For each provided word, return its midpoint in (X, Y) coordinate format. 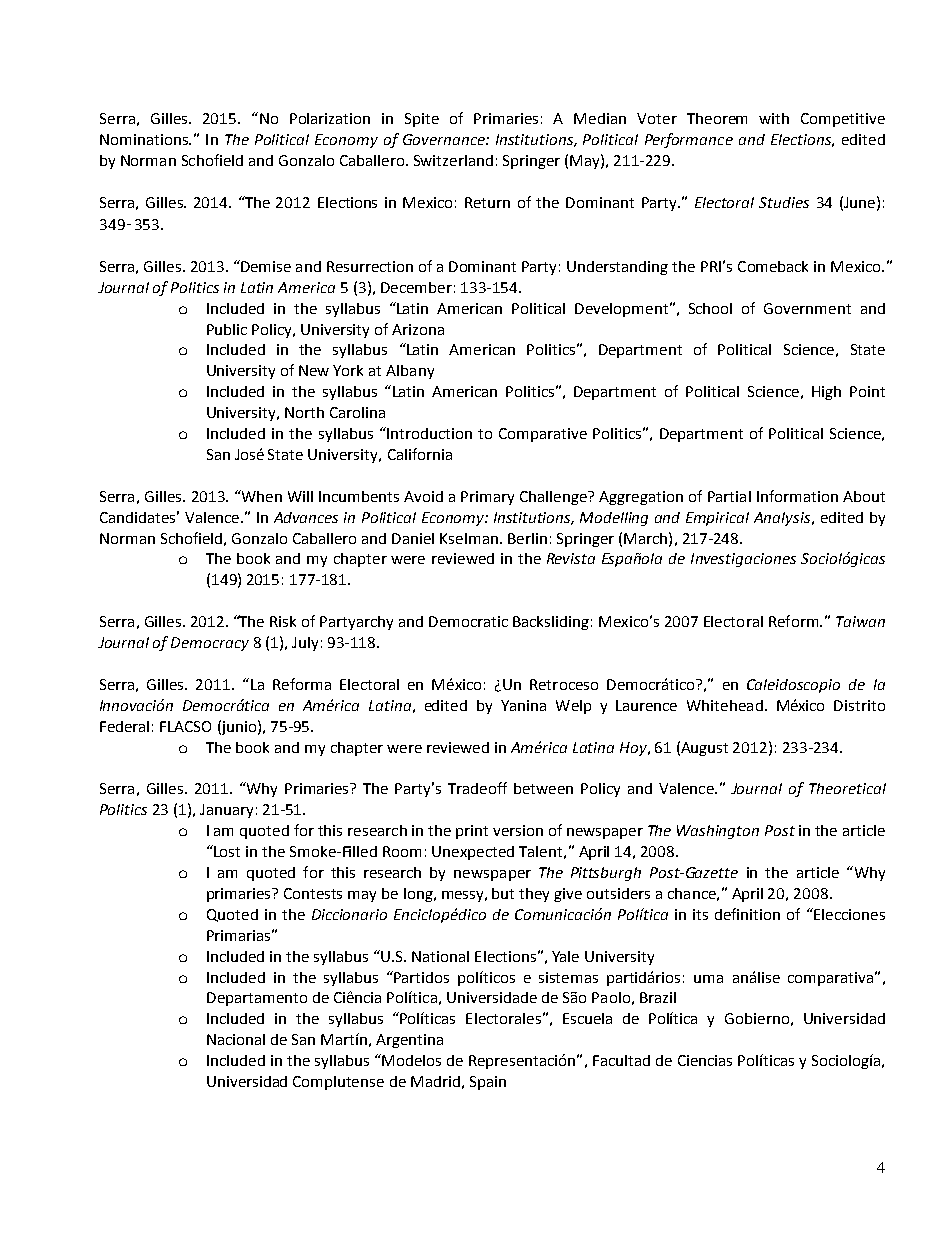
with (774, 118)
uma (708, 979)
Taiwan (860, 621)
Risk (283, 621)
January (226, 811)
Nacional (236, 1039)
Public (227, 329)
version (518, 830)
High (826, 393)
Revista (571, 558)
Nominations (145, 139)
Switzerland (453, 160)
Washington (718, 832)
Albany (410, 372)
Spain (488, 1083)
